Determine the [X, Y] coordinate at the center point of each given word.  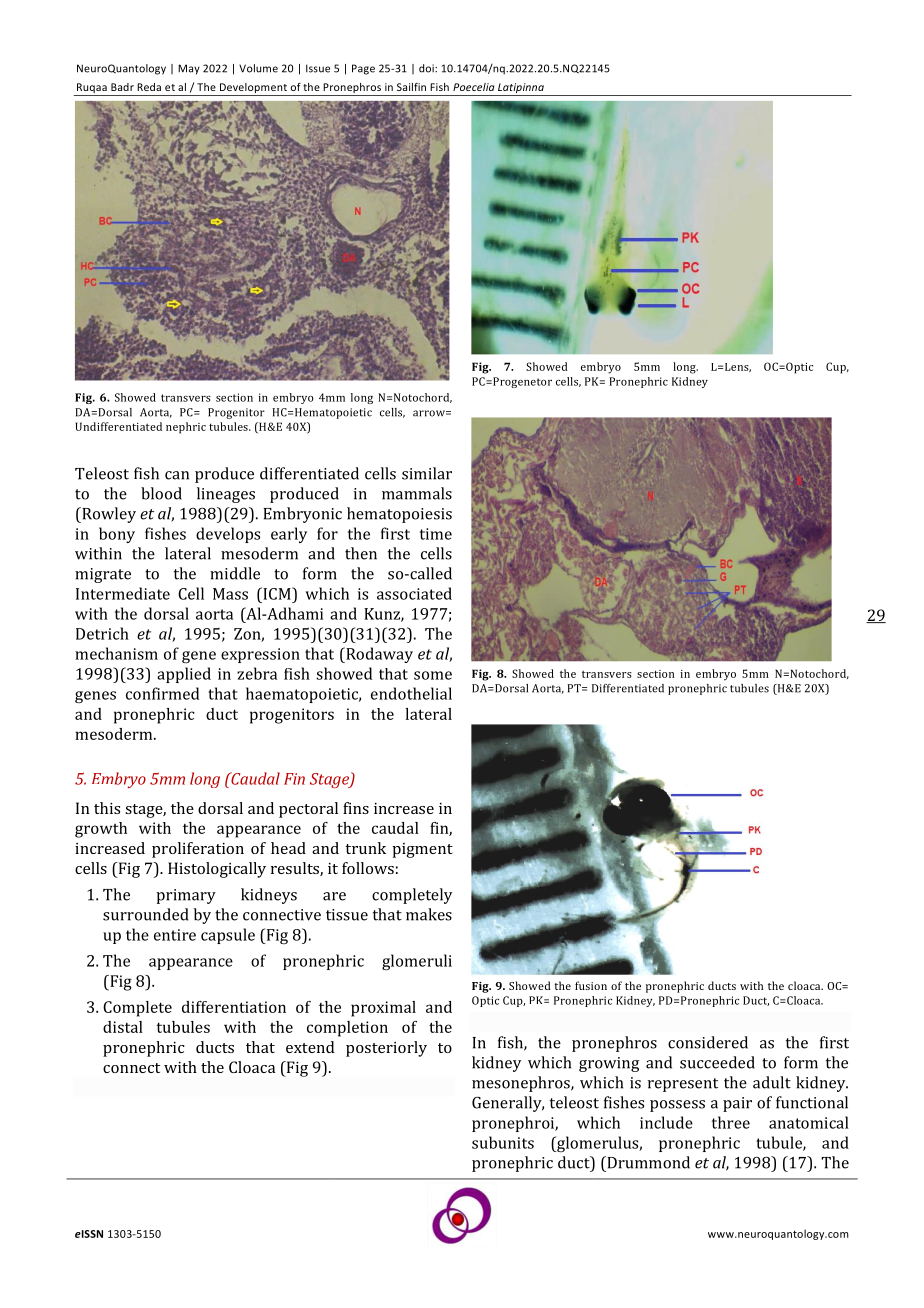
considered [708, 1042]
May [189, 69]
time [436, 534]
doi [427, 68]
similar [427, 473]
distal [123, 1027]
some [433, 675]
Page [363, 69]
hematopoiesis [399, 515]
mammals [417, 493]
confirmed [162, 693]
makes [429, 914]
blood [161, 493]
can [177, 475]
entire [175, 935]
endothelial [411, 693]
